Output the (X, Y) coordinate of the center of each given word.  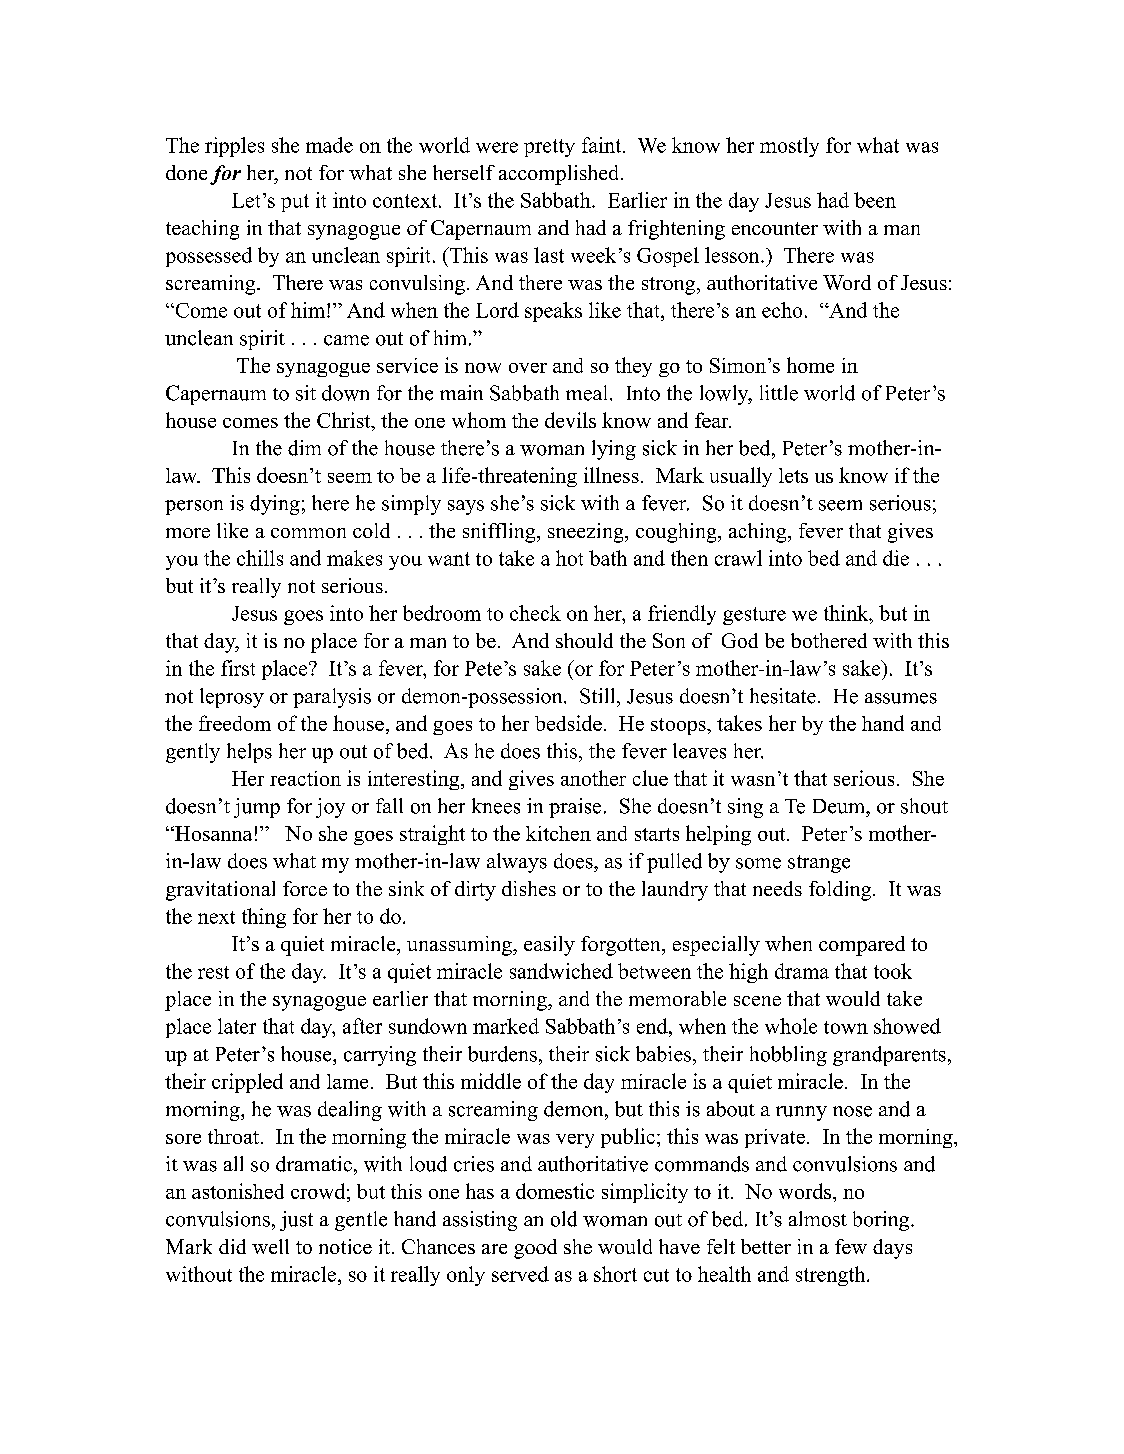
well (270, 1246)
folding (841, 891)
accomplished (560, 175)
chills (260, 558)
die (896, 558)
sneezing (587, 533)
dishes (529, 888)
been (875, 200)
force (305, 888)
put (295, 203)
